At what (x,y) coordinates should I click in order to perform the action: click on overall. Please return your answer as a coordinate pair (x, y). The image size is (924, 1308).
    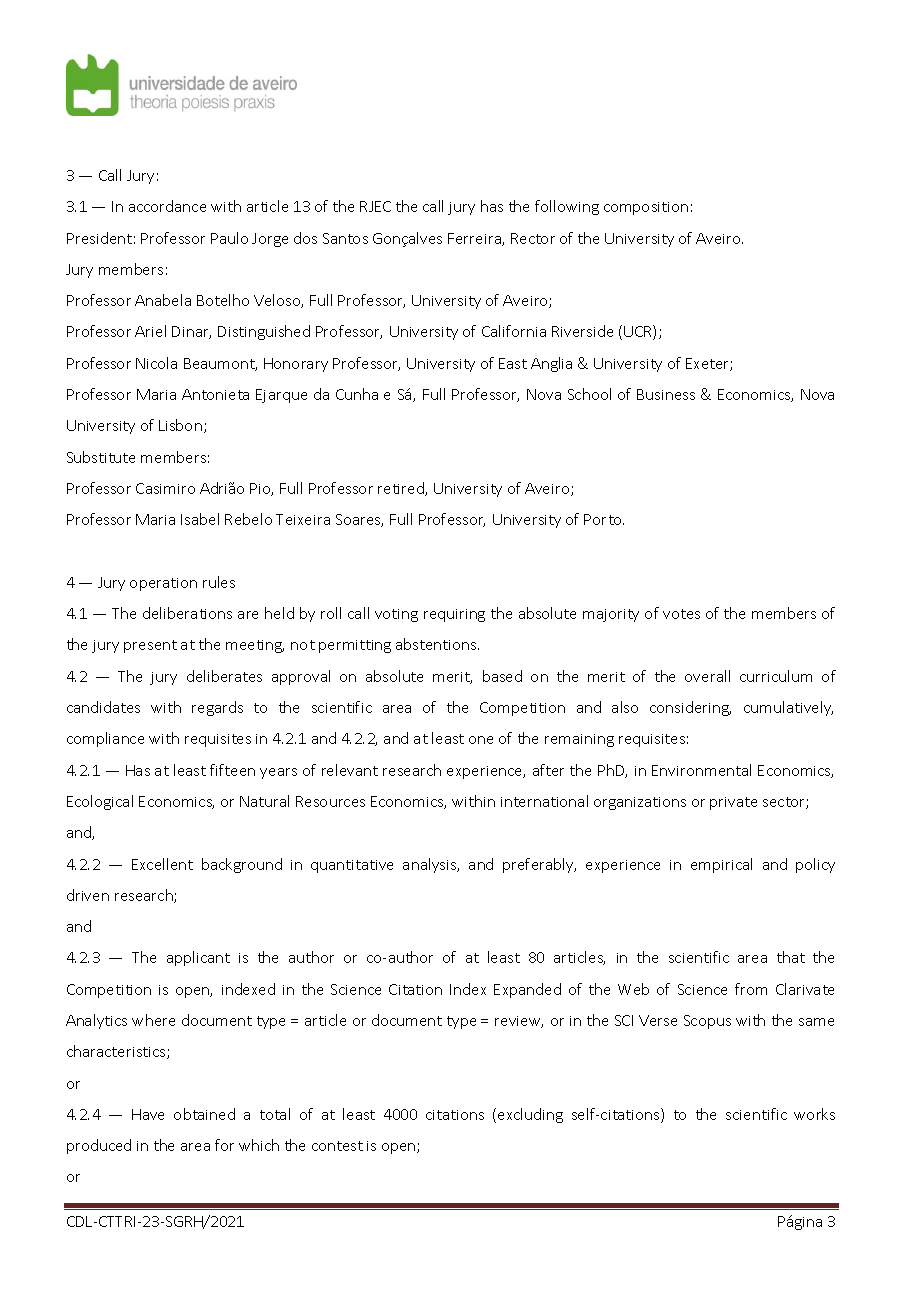
    Looking at the image, I should click on (707, 676).
